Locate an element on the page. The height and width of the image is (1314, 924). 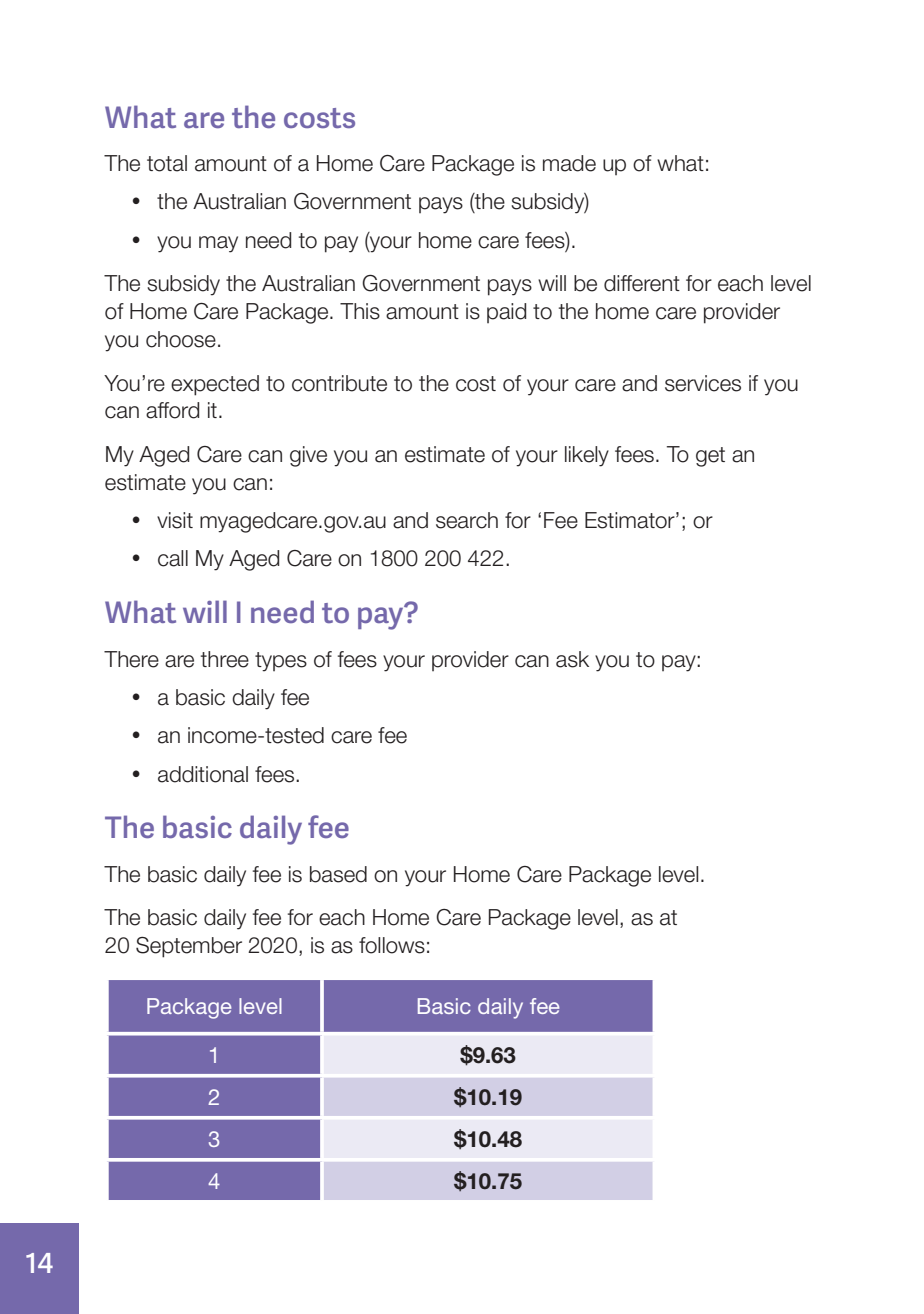
made is located at coordinates (569, 163).
